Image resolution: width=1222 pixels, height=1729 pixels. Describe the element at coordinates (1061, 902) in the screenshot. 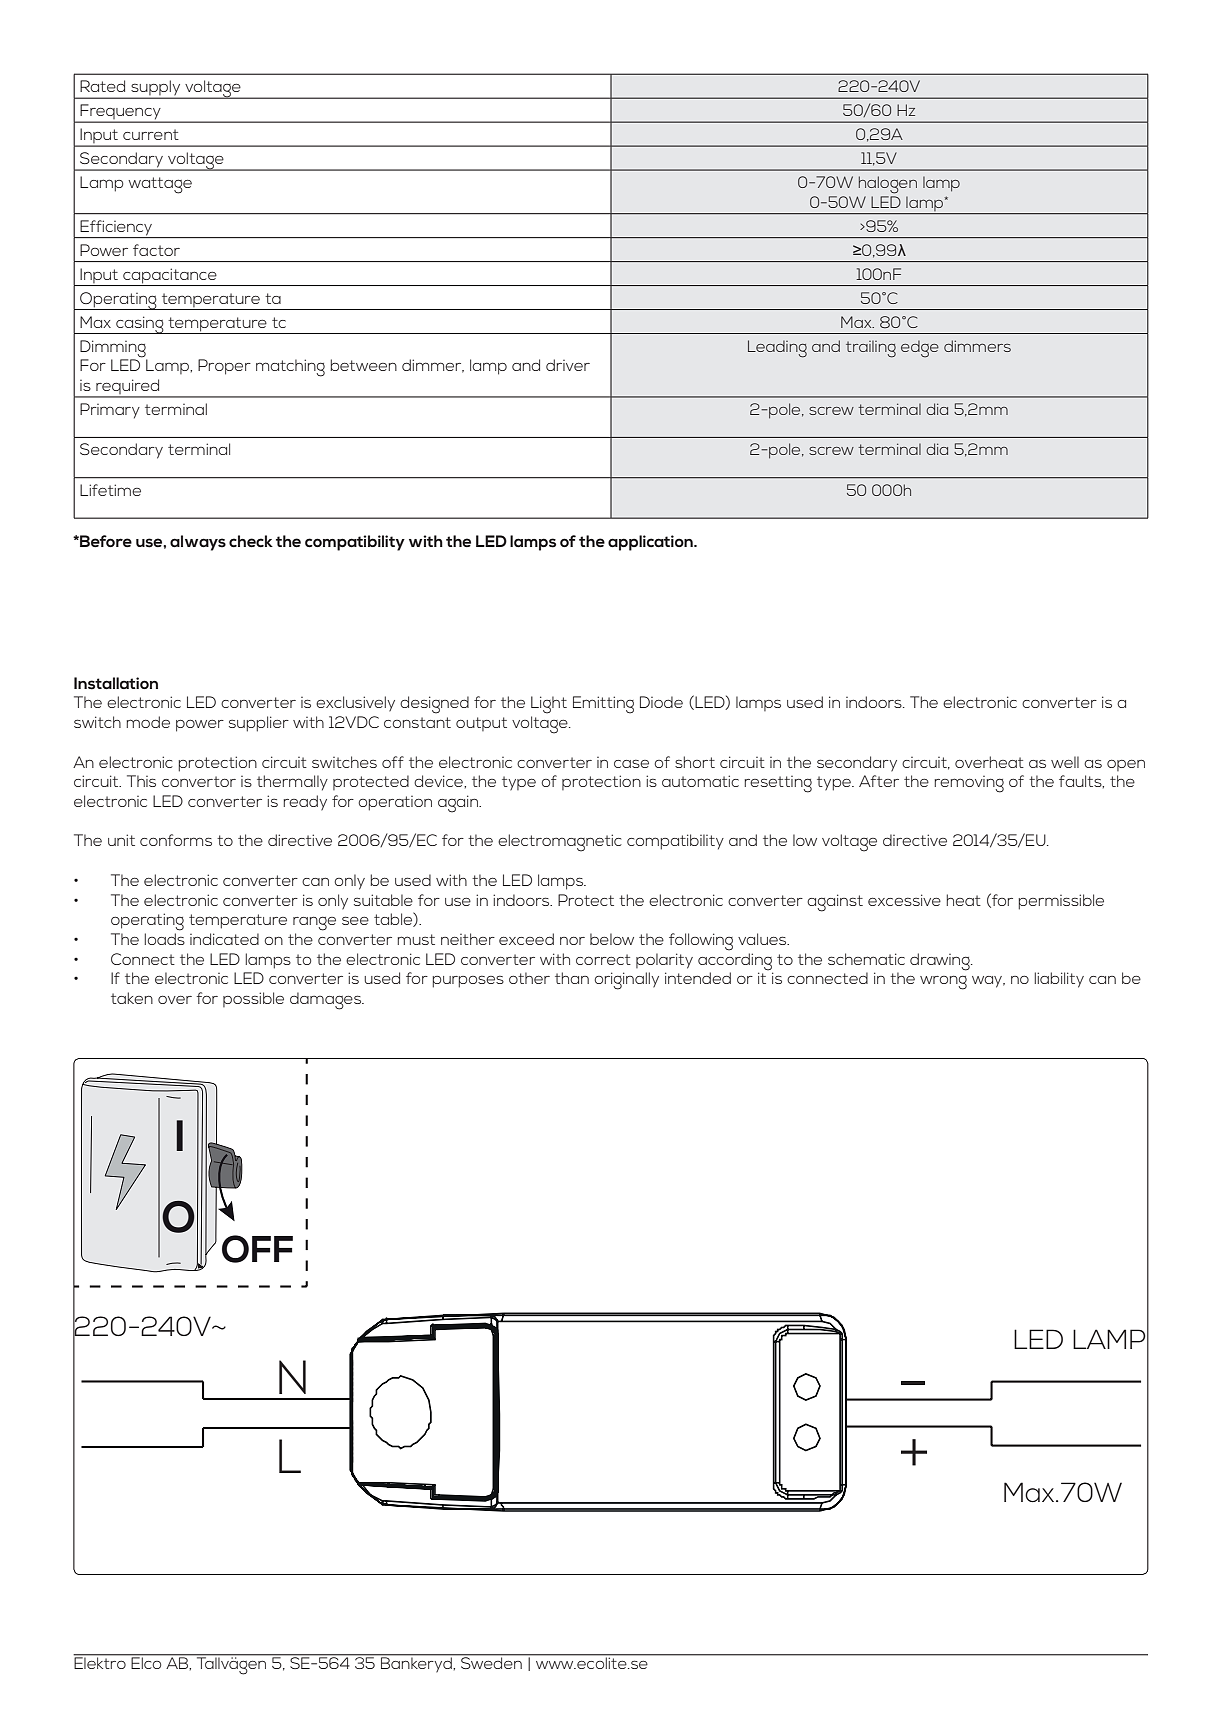

I see `permissible` at that location.
